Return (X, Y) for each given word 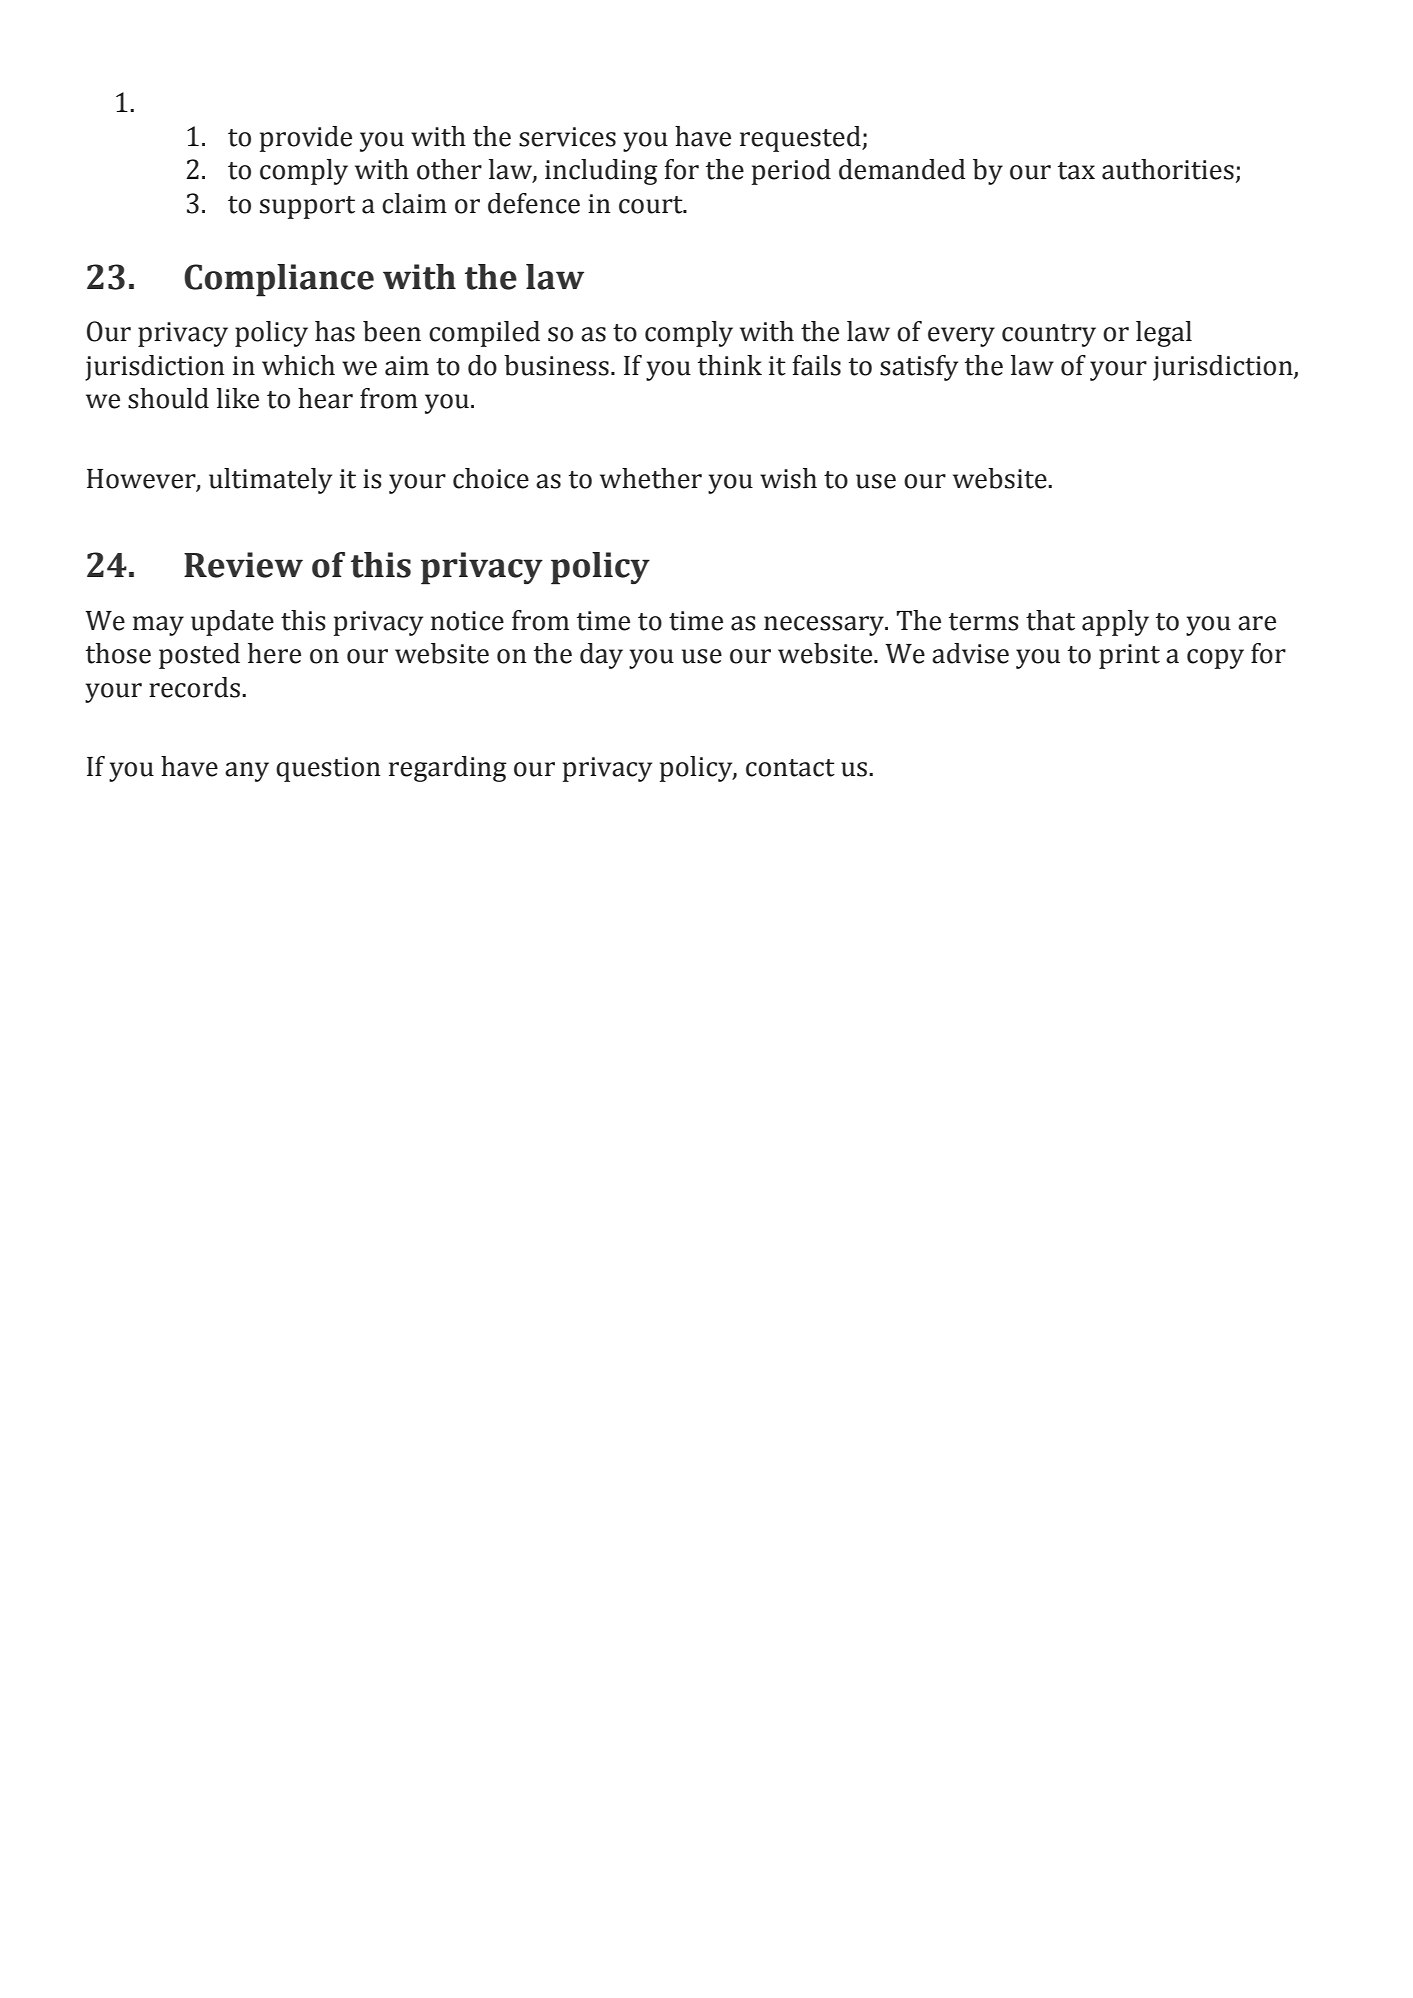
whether (651, 478)
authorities (1168, 169)
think (730, 365)
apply (1115, 623)
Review (243, 565)
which (298, 365)
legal (1164, 334)
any (247, 772)
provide (306, 139)
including (601, 172)
